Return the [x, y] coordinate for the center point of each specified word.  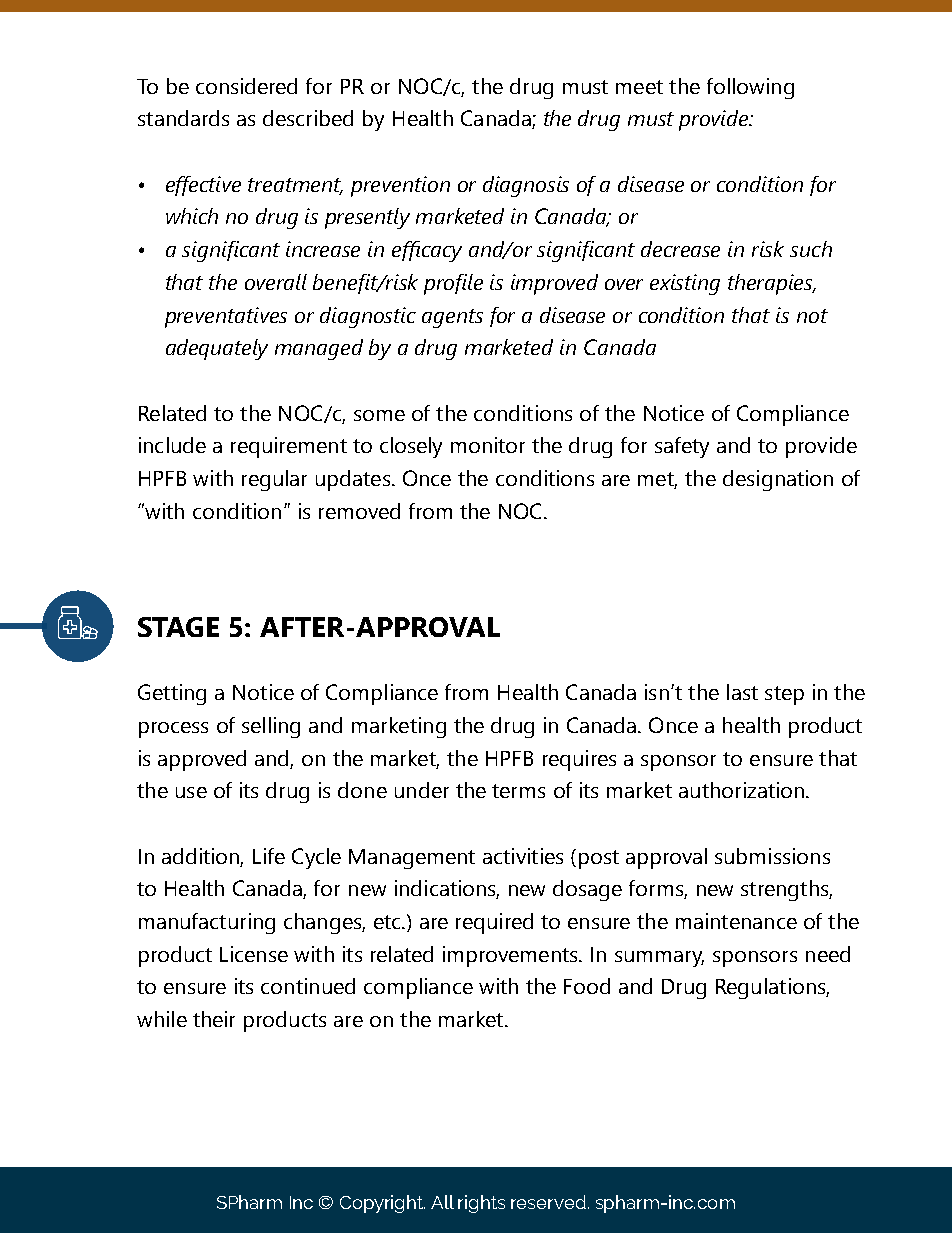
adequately [217, 349]
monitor [488, 445]
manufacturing [207, 923]
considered [246, 86]
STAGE [178, 627]
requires [579, 760]
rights [481, 1204]
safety [682, 447]
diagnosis [526, 186]
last [742, 692]
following [750, 88]
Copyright [382, 1204]
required [494, 923]
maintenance [736, 921]
